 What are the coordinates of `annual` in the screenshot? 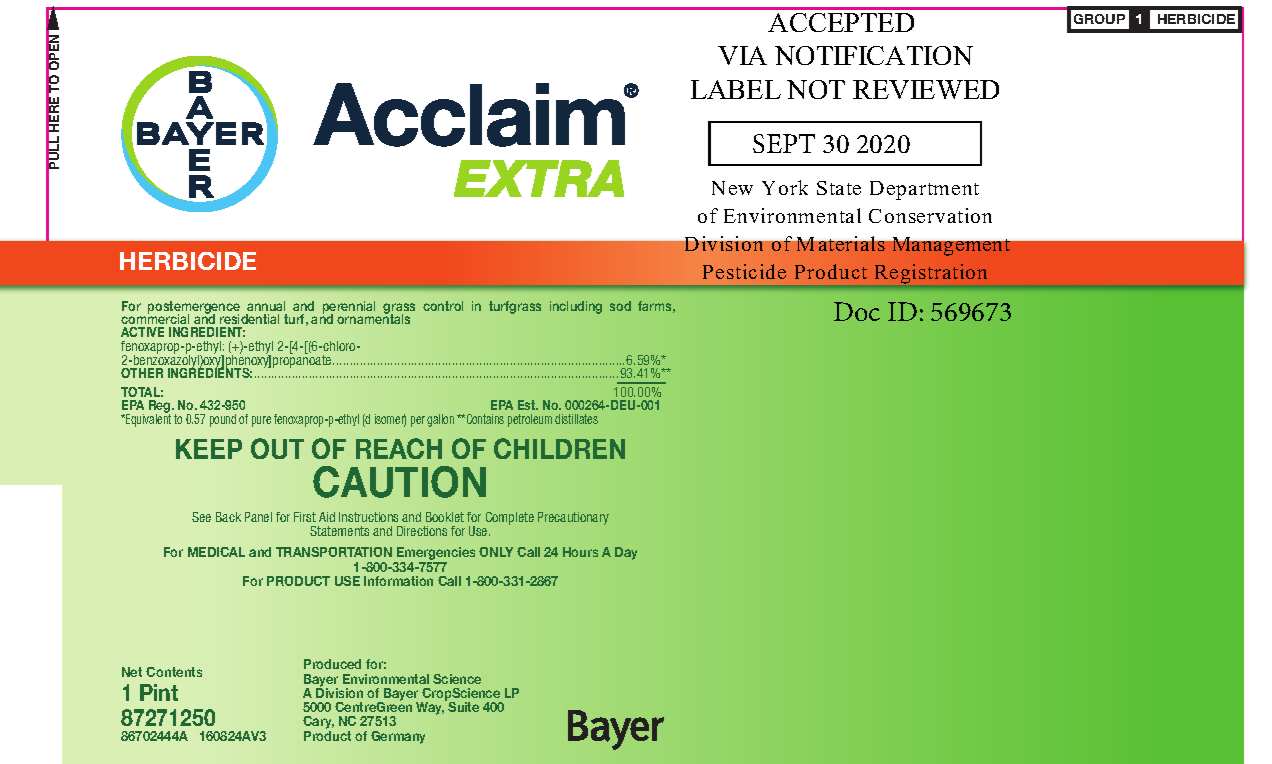 It's located at (266, 306).
